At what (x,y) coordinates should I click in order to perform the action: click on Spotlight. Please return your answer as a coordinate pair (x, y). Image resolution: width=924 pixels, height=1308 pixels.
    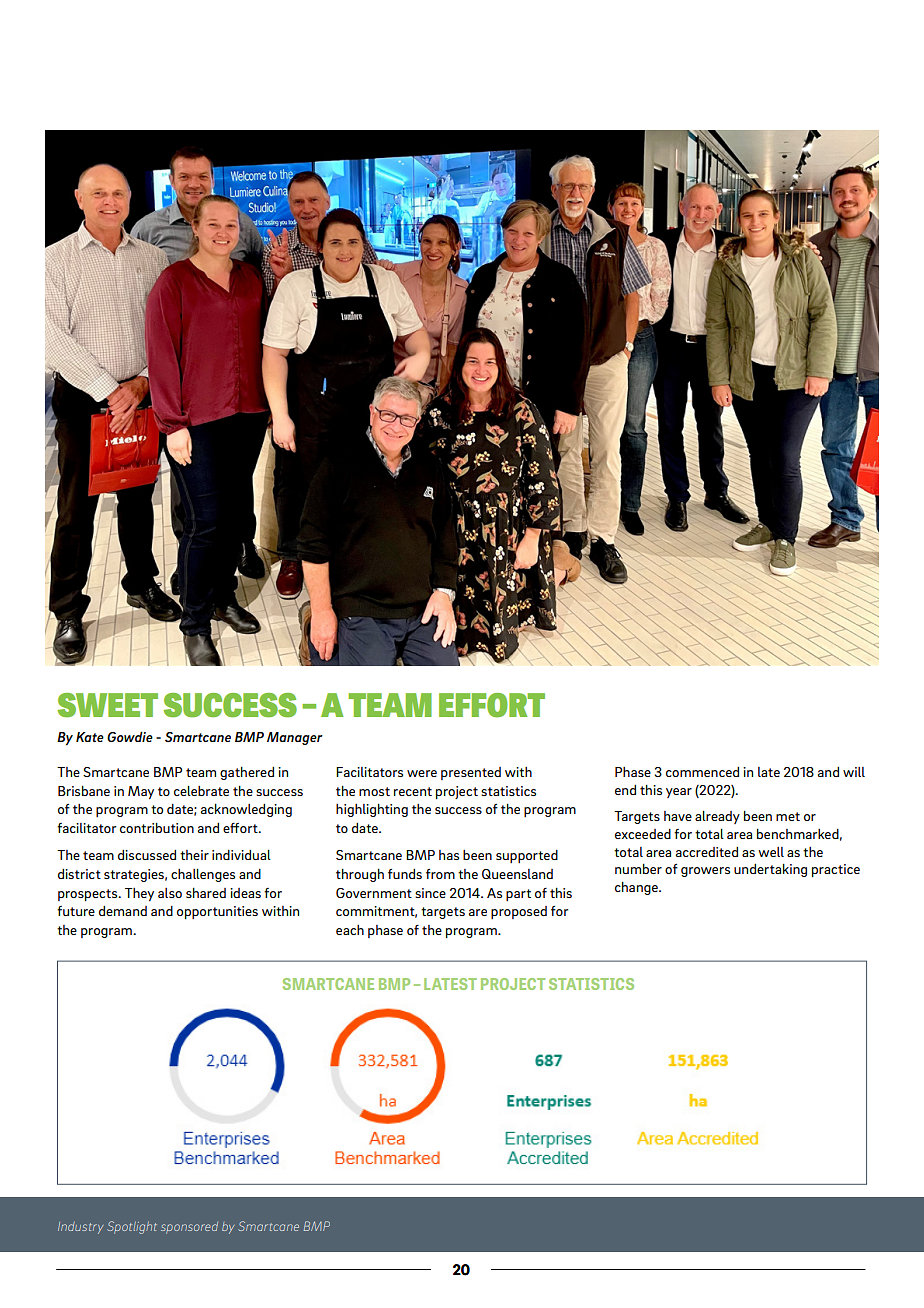
    Looking at the image, I should click on (132, 1227).
